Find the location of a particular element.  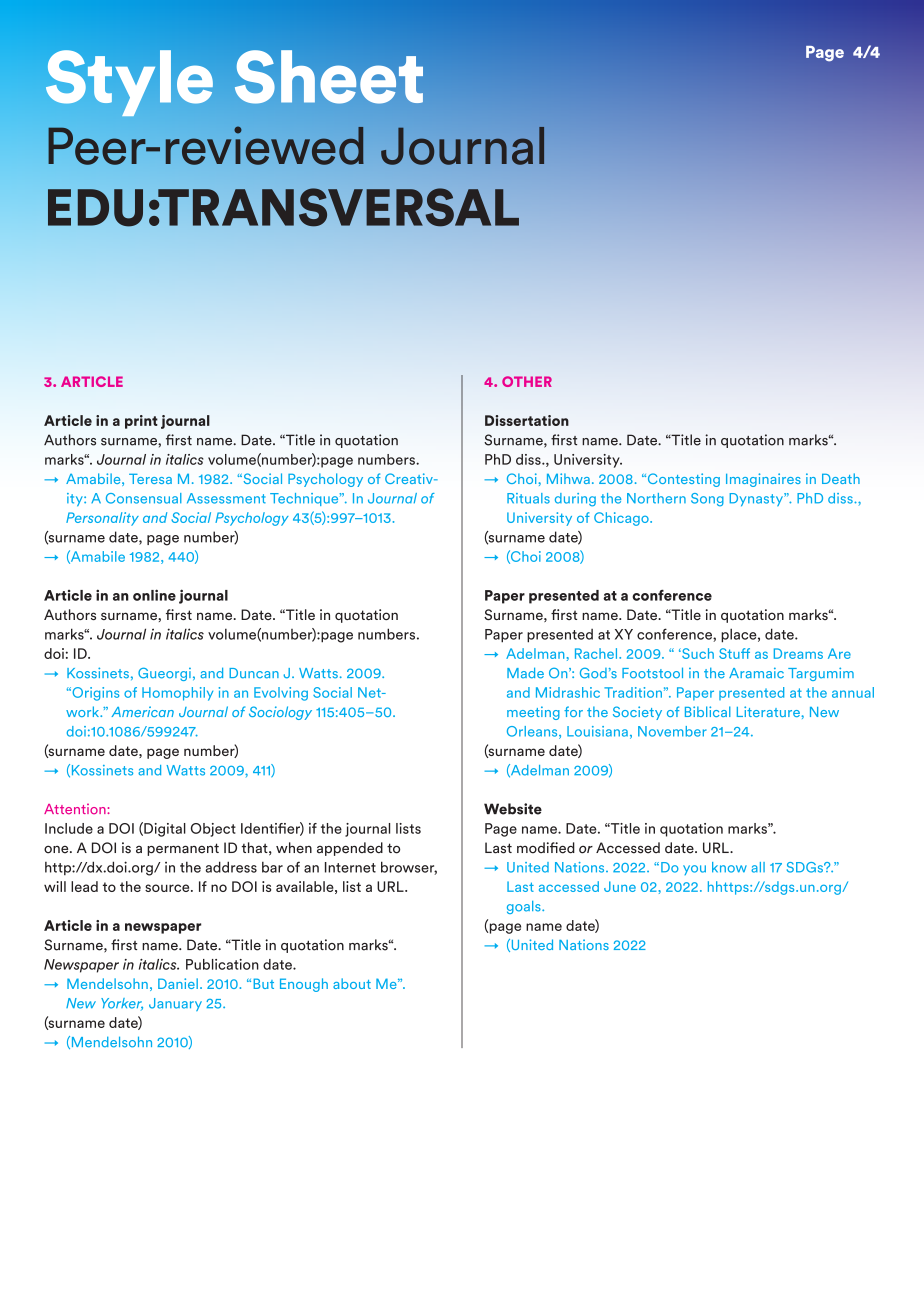

Daniel is located at coordinates (178, 983).
